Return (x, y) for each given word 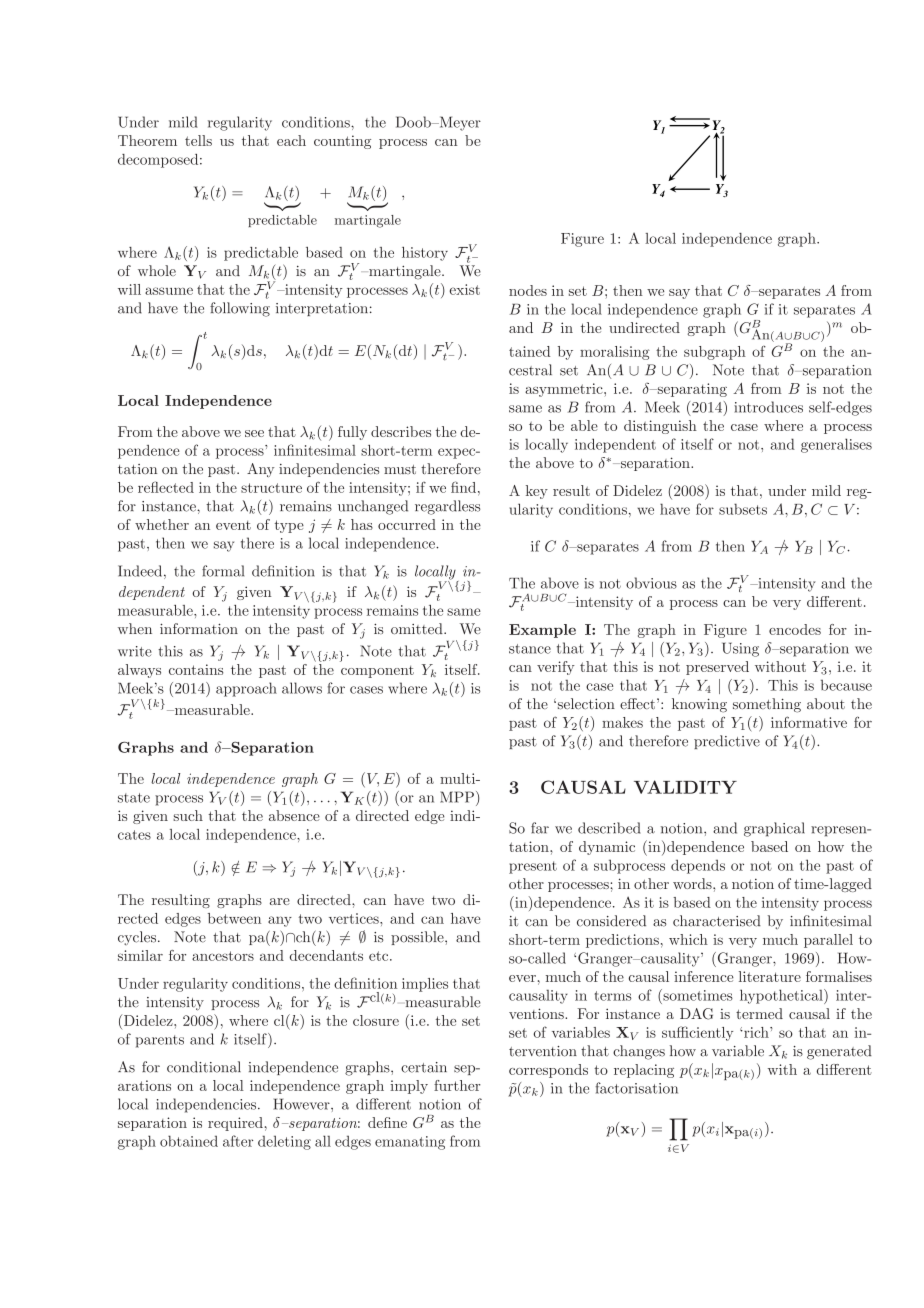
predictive (727, 742)
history (425, 254)
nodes (528, 290)
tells (198, 140)
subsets (743, 509)
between (234, 918)
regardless (447, 507)
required (235, 1124)
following (240, 309)
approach (246, 689)
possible (418, 938)
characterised (717, 921)
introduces (768, 407)
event (233, 525)
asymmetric (565, 390)
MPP (457, 797)
